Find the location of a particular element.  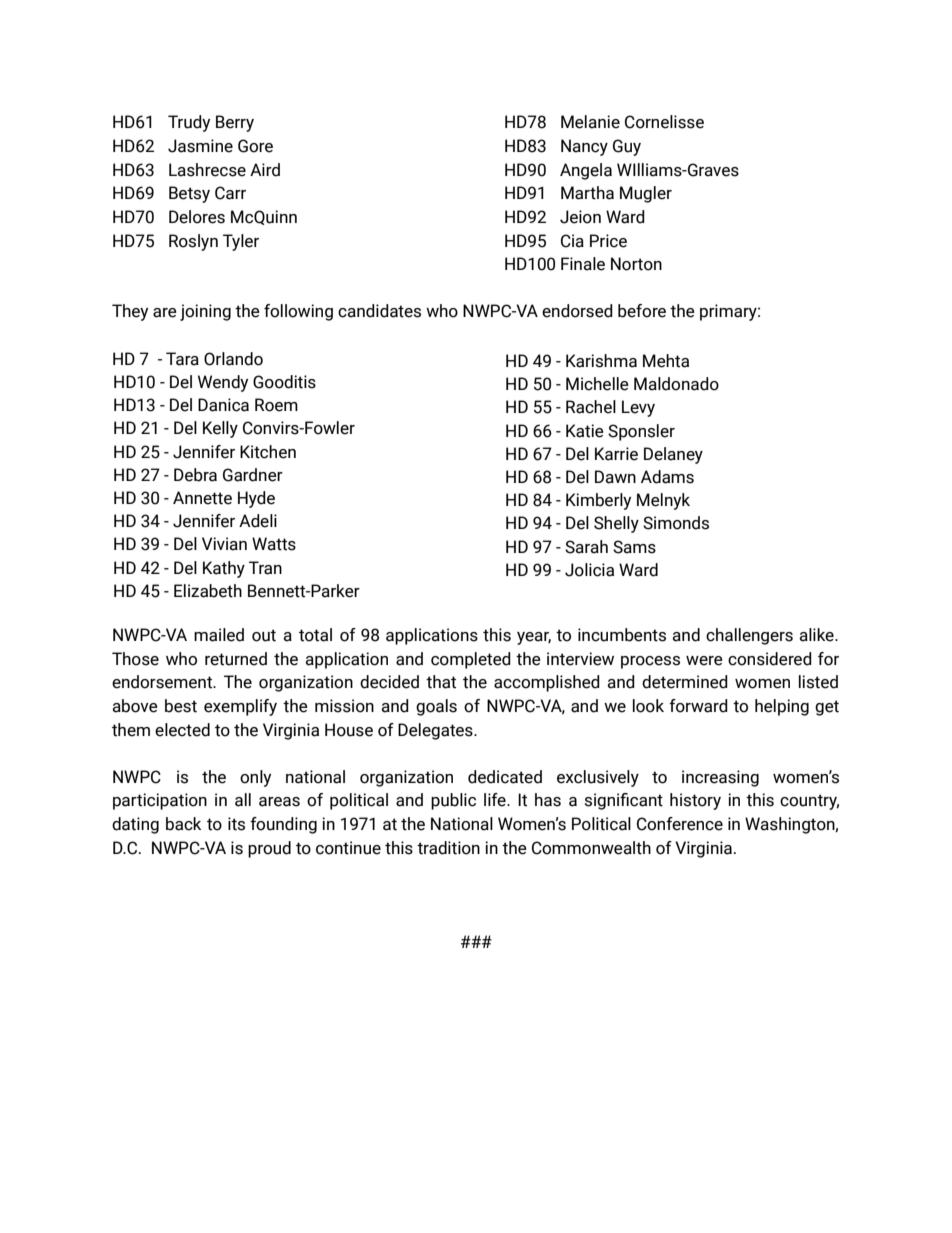

Wendy is located at coordinates (223, 383).
